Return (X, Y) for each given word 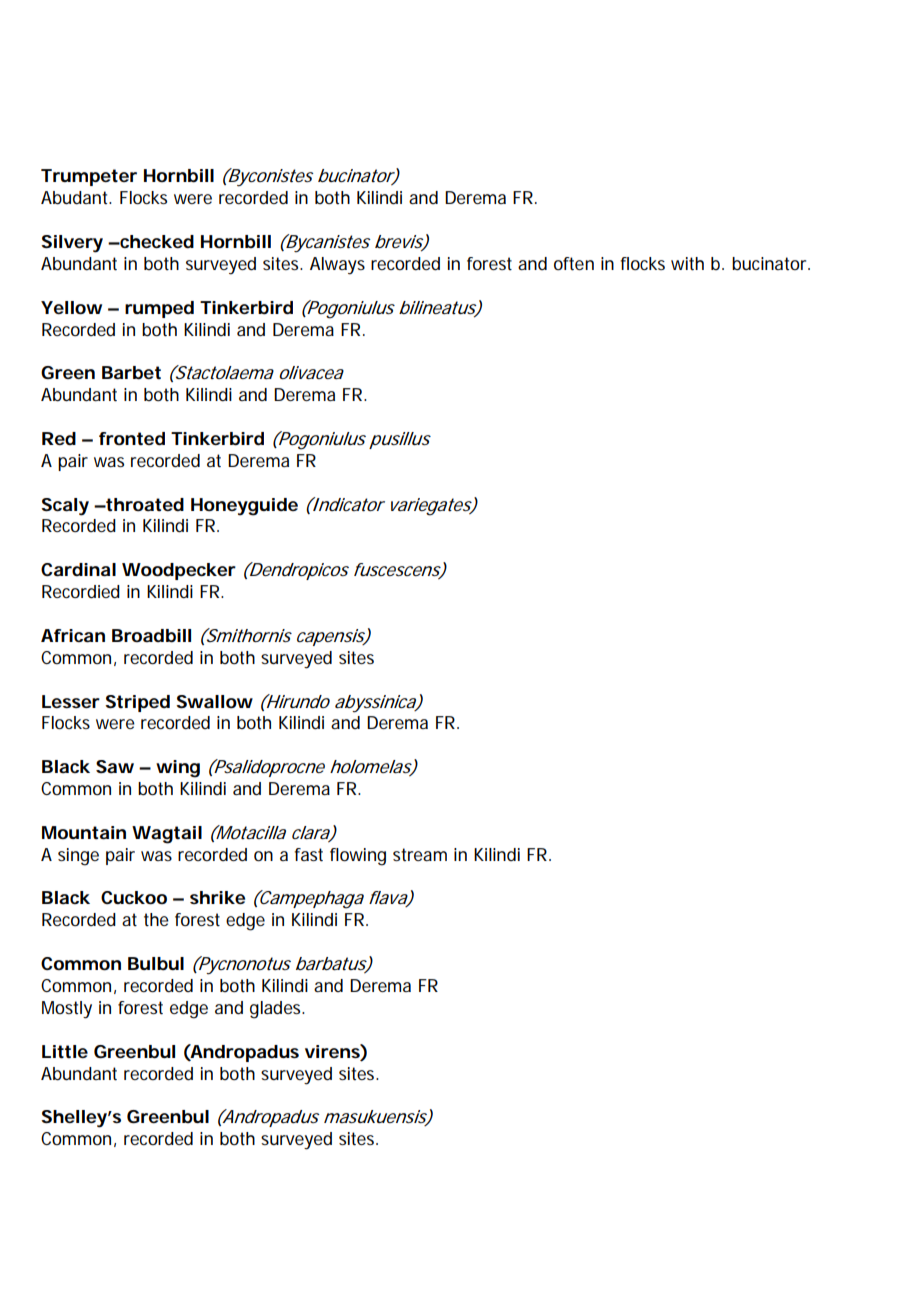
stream (420, 854)
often (574, 264)
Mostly (67, 1010)
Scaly (65, 507)
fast (308, 855)
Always (337, 266)
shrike (217, 897)
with (687, 264)
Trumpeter (89, 177)
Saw (115, 766)
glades (277, 1010)
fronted (132, 439)
